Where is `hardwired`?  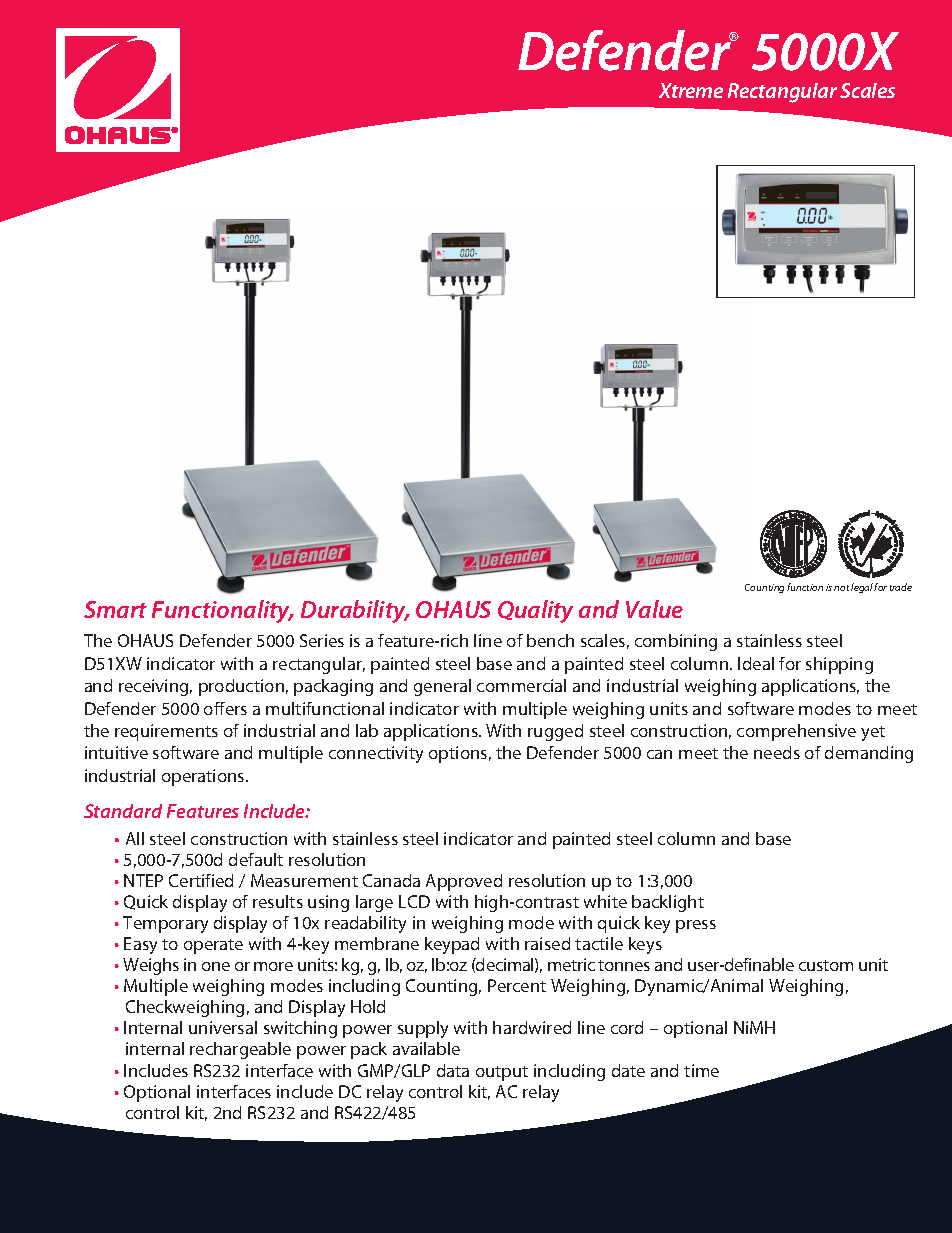
hardwired is located at coordinates (532, 1027).
